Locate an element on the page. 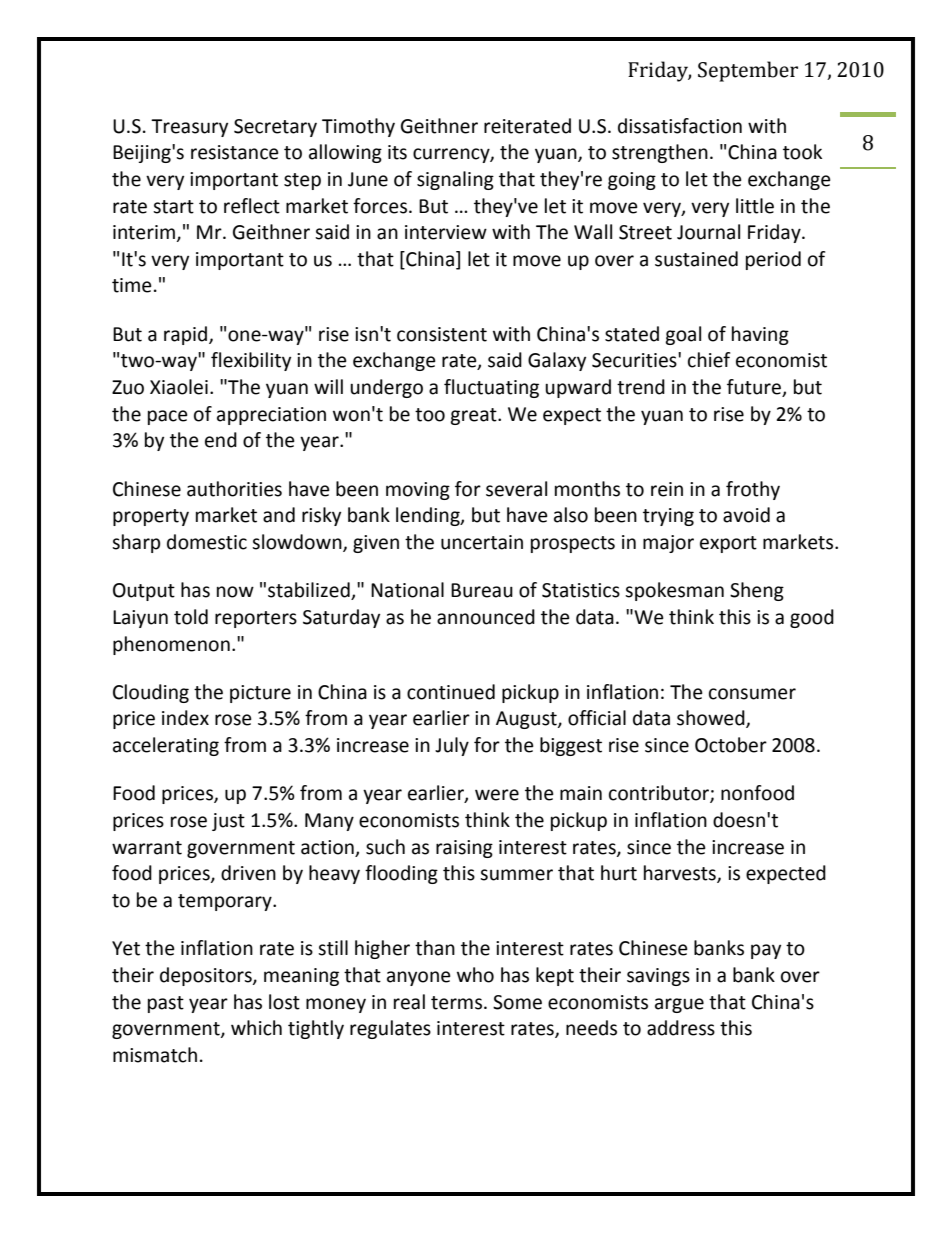 This page has height=1233, width=952. its is located at coordinates (397, 152).
